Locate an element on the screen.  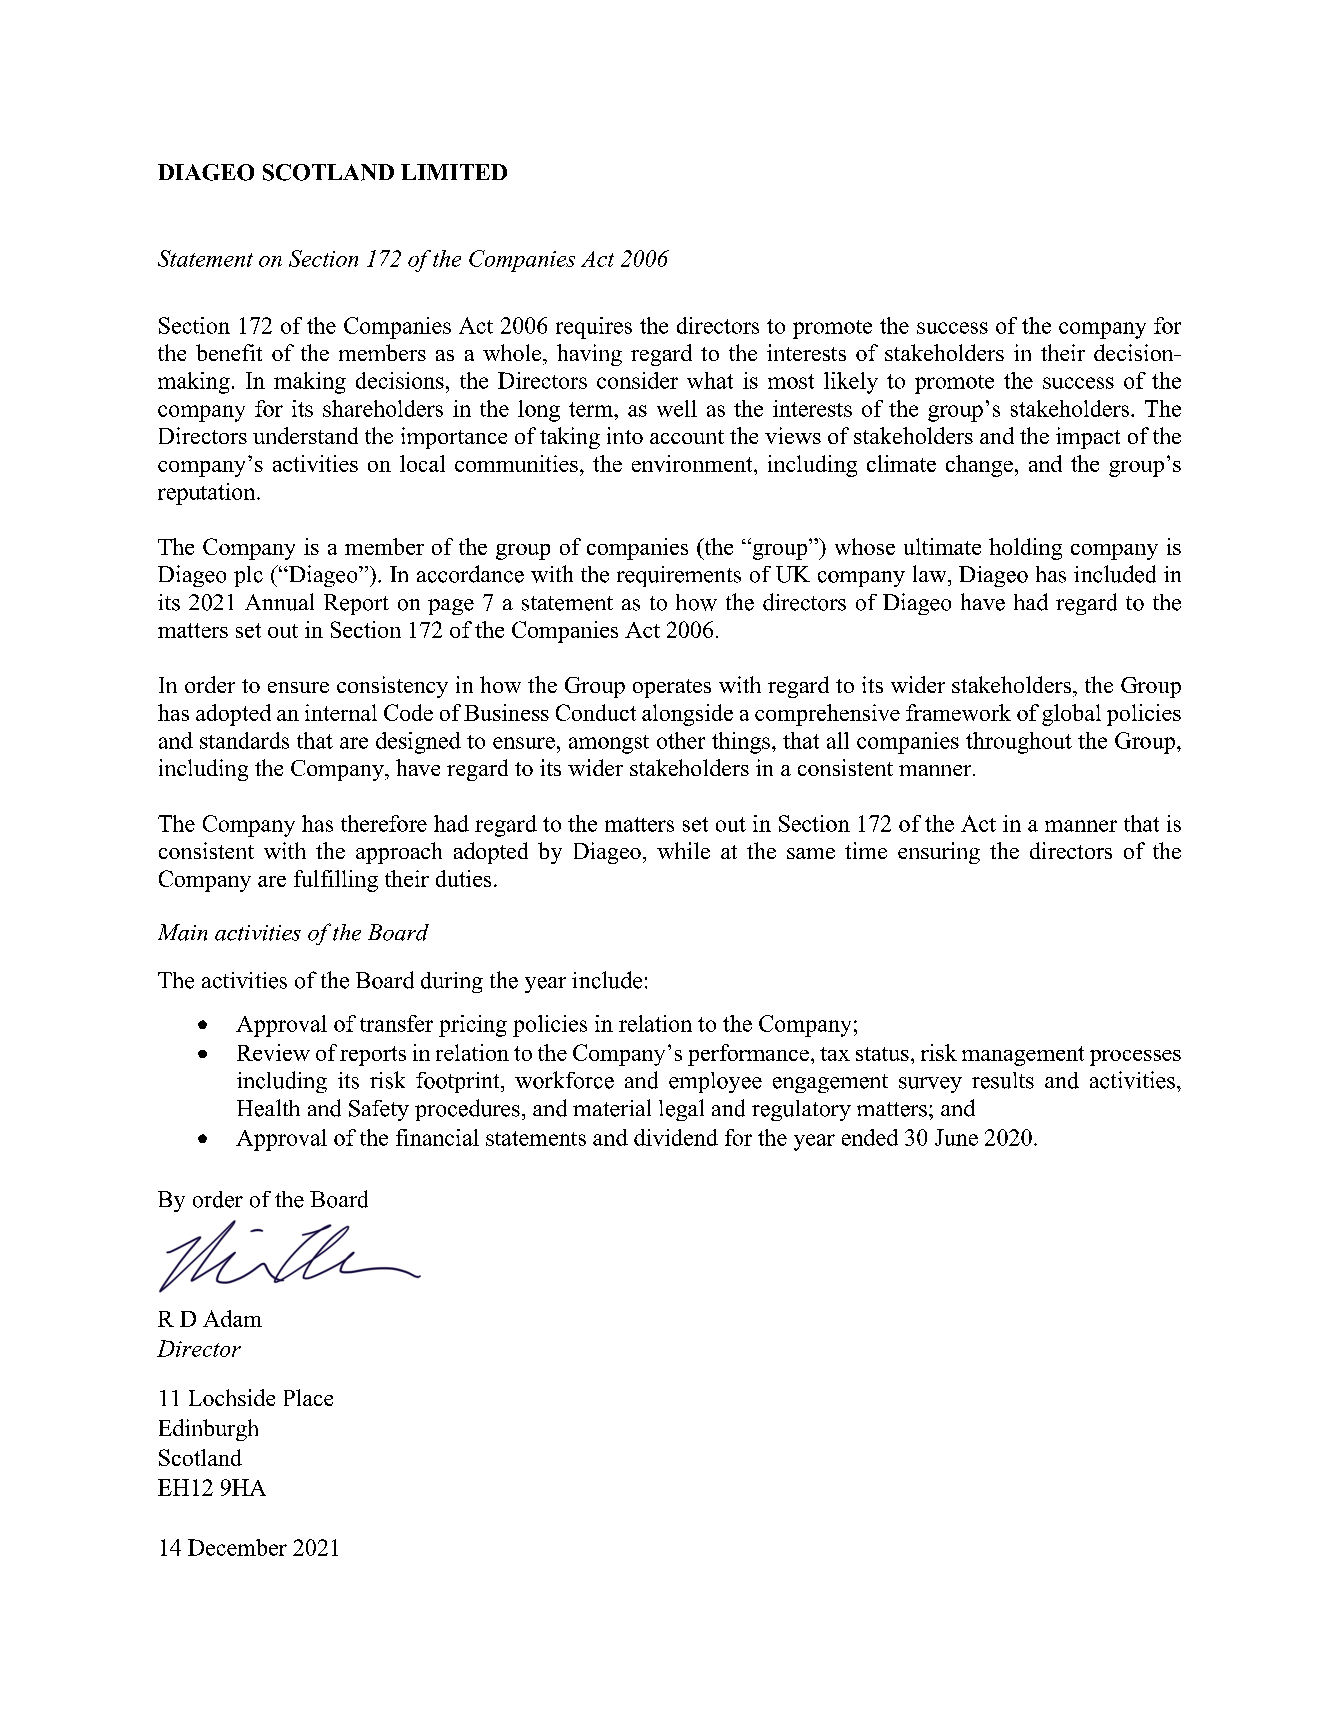
legal is located at coordinates (681, 1110).
